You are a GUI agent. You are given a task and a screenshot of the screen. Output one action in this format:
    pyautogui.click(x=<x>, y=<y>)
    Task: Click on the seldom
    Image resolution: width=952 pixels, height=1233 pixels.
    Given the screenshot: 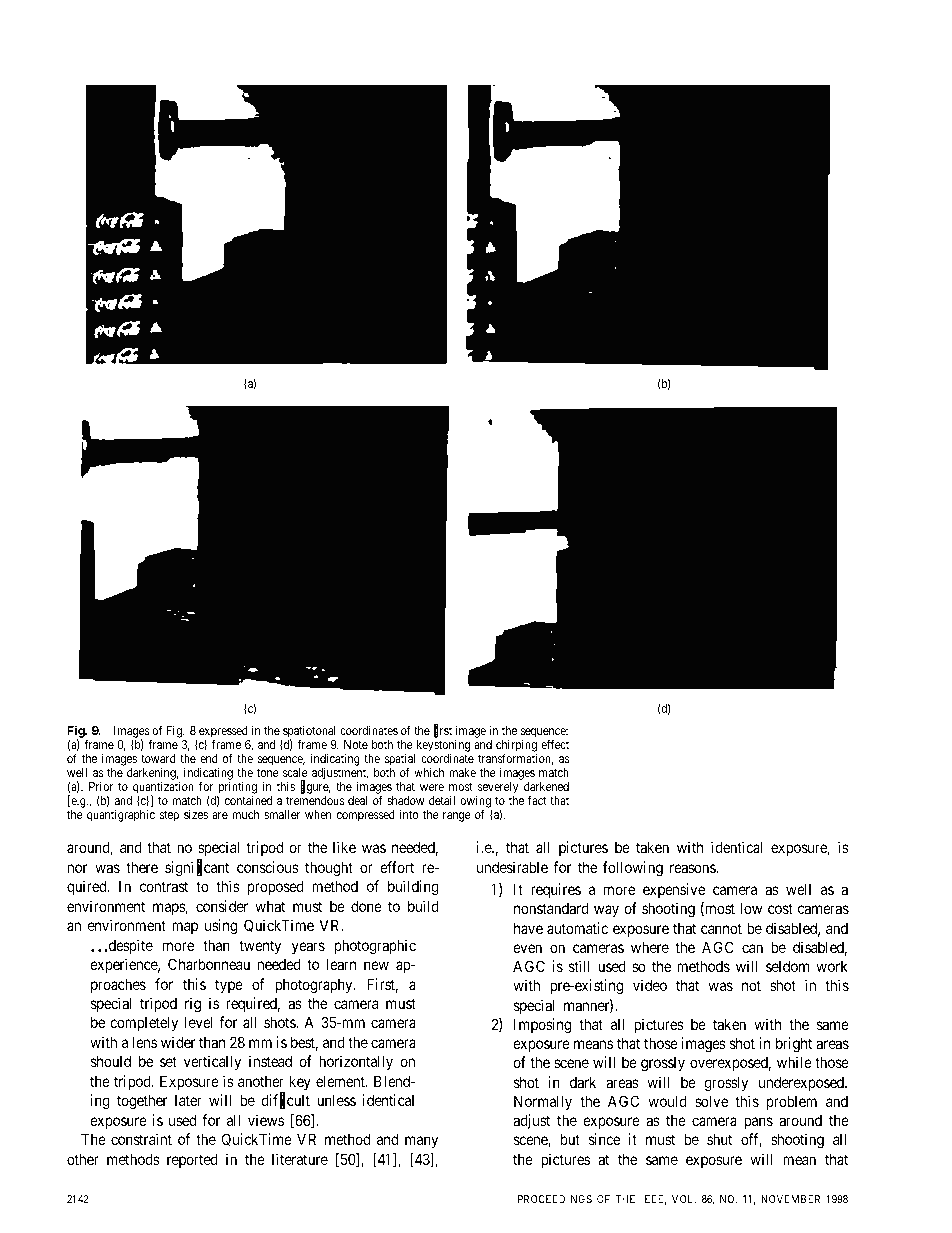 What is the action you would take?
    pyautogui.click(x=787, y=966)
